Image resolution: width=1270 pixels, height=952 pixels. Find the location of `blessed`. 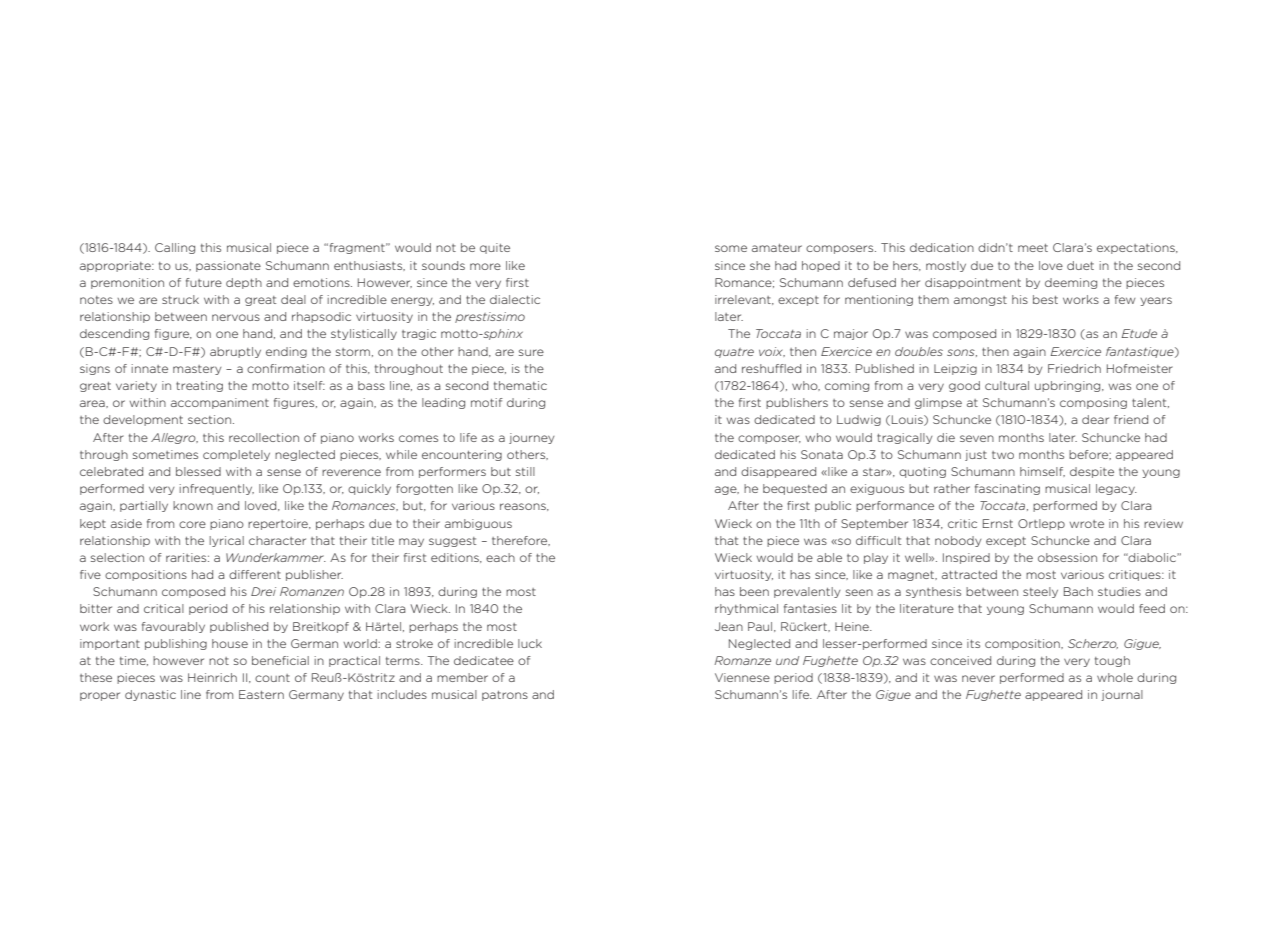

blessed is located at coordinates (198, 471).
